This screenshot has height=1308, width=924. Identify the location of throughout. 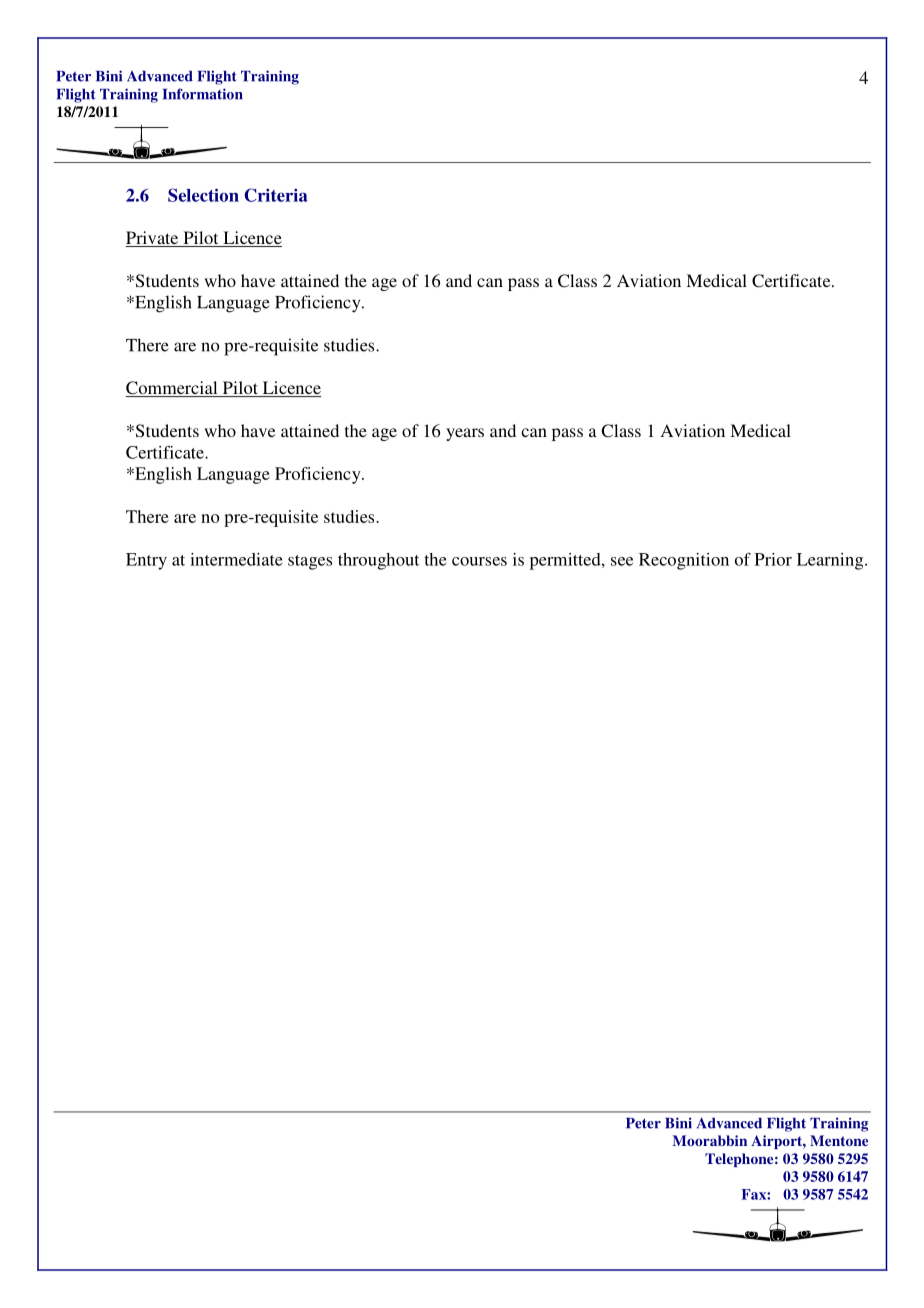
(378, 561).
